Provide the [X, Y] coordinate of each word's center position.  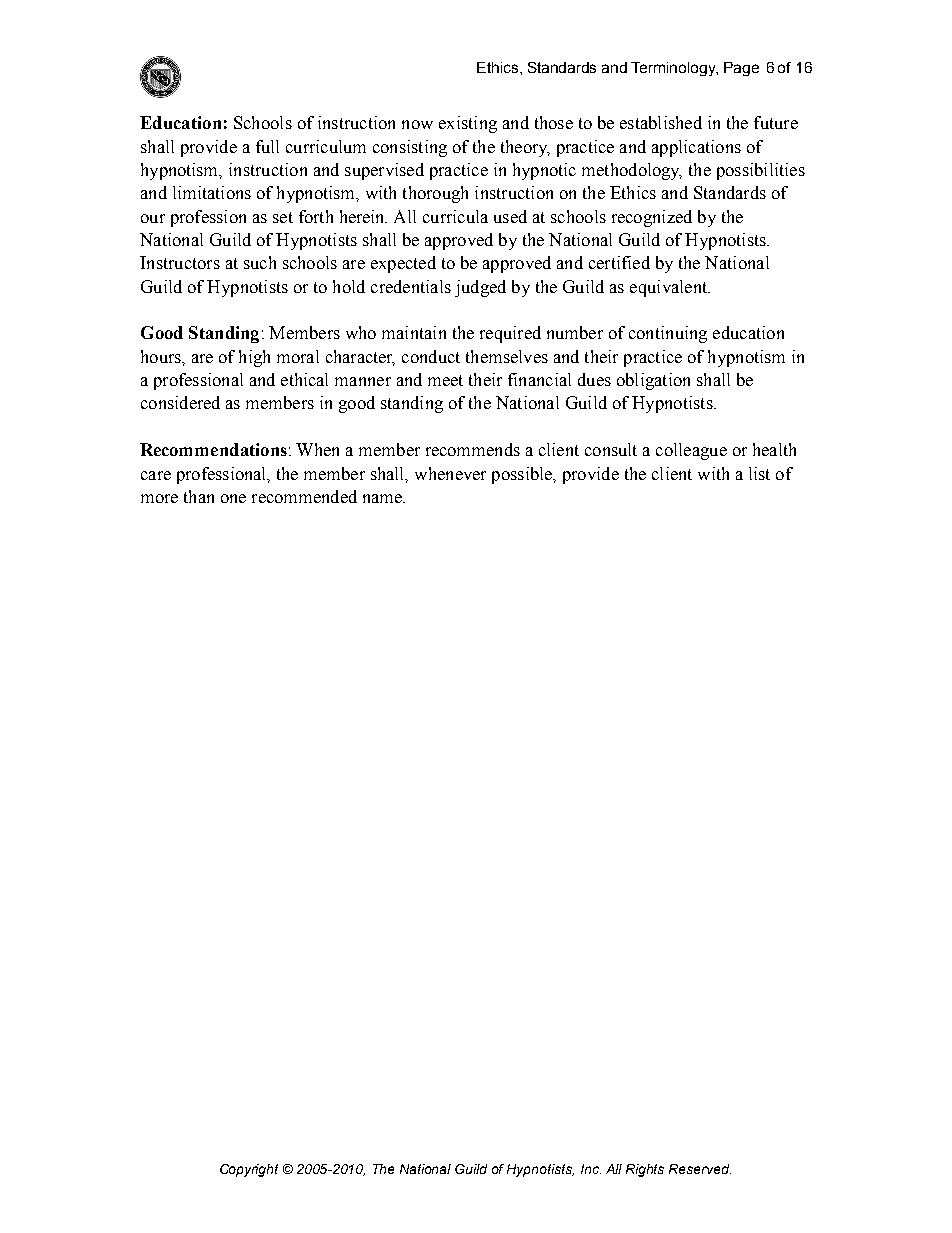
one [233, 498]
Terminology [674, 69]
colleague [691, 451]
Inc [591, 1169]
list [759, 473]
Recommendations [213, 449]
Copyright [249, 1170]
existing [468, 124]
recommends [473, 449]
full [267, 146]
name [383, 498]
